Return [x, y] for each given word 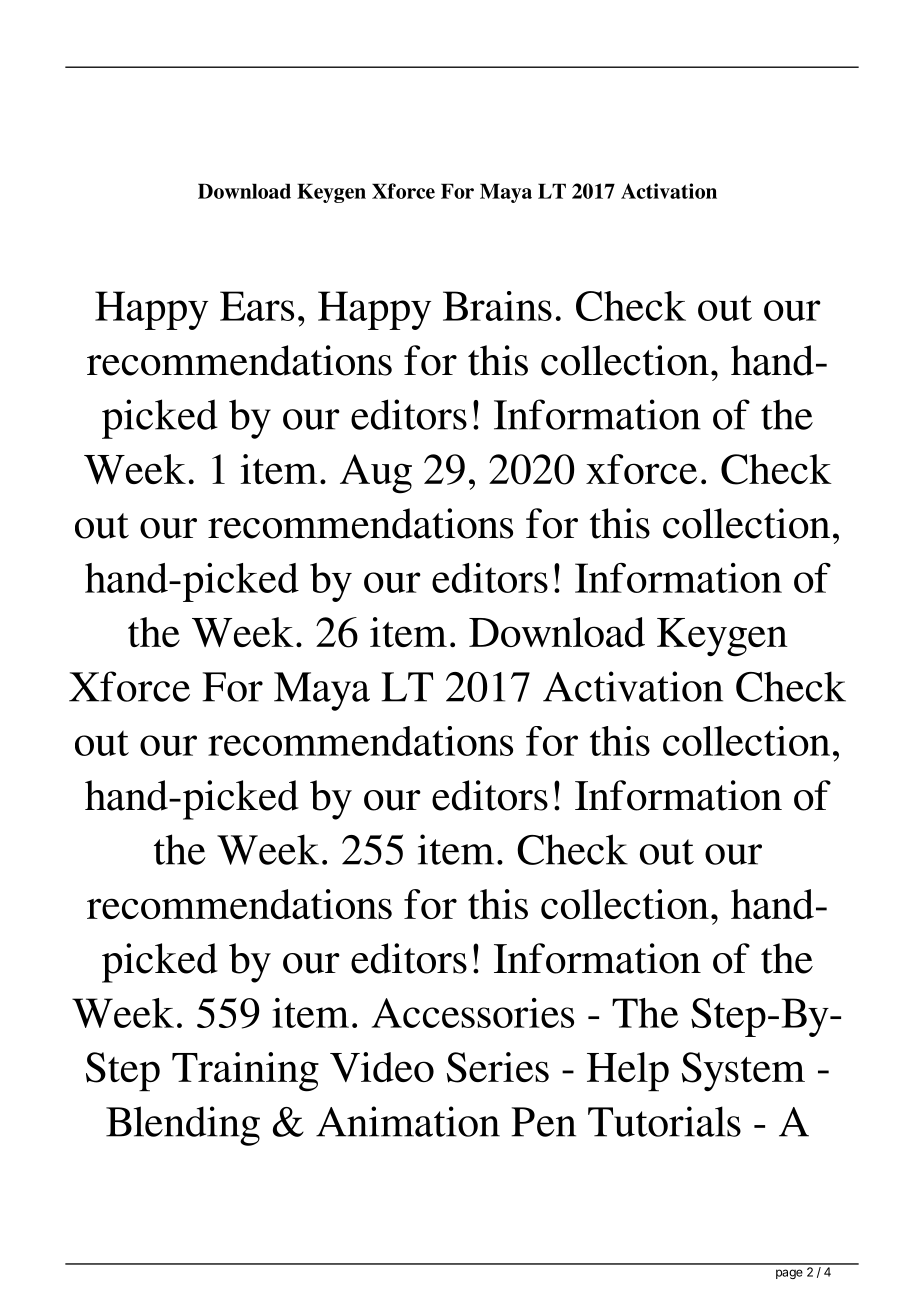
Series [498, 1067]
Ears [257, 306]
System [743, 1072]
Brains [497, 306]
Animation [408, 1121]
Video [382, 1067]
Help [628, 1071]
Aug [376, 474]
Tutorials [664, 1121]
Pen [543, 1122]
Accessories [473, 1013]
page [789, 1274]
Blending [183, 1126]
